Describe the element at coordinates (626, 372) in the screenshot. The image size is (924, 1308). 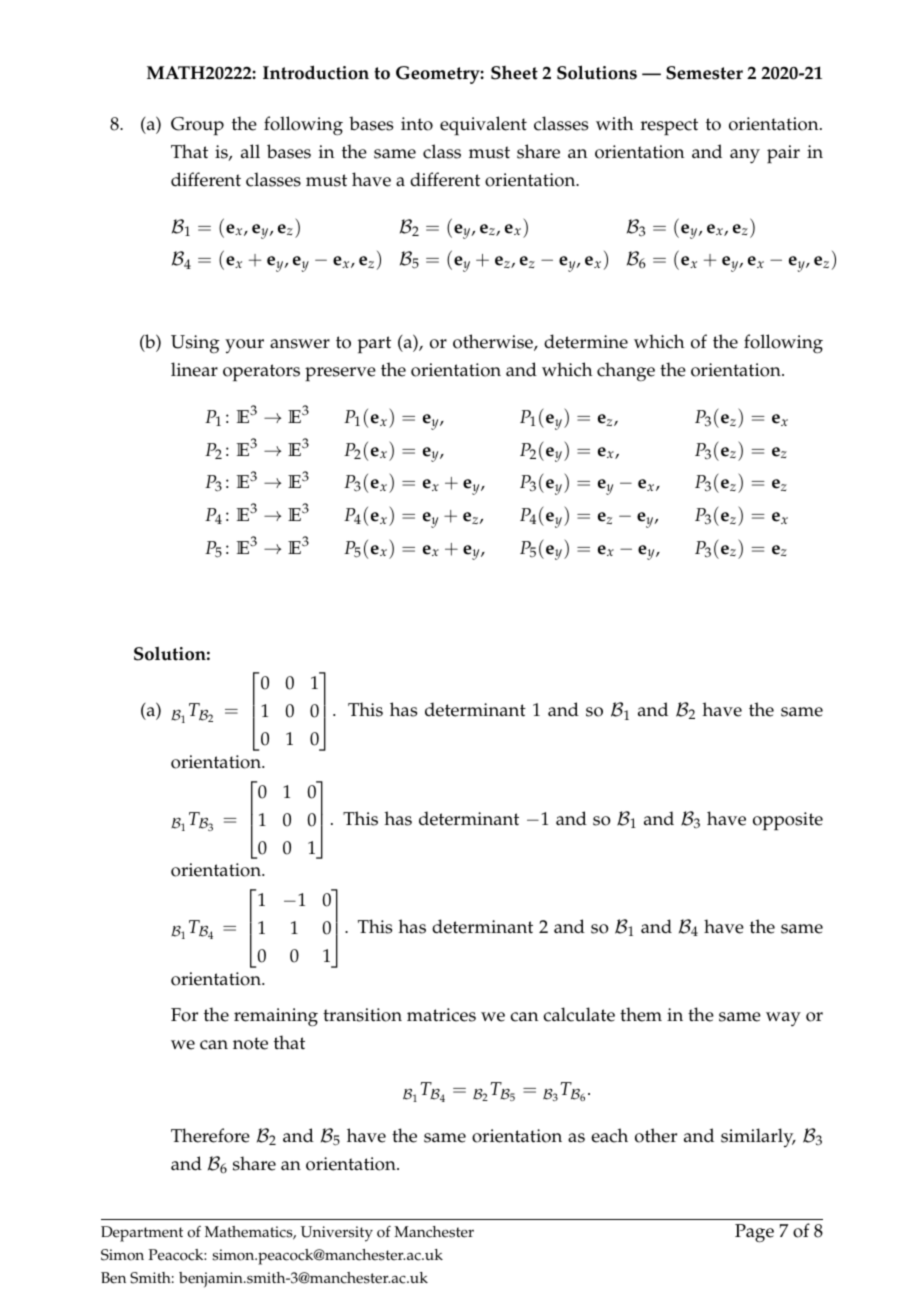
I see `change` at that location.
